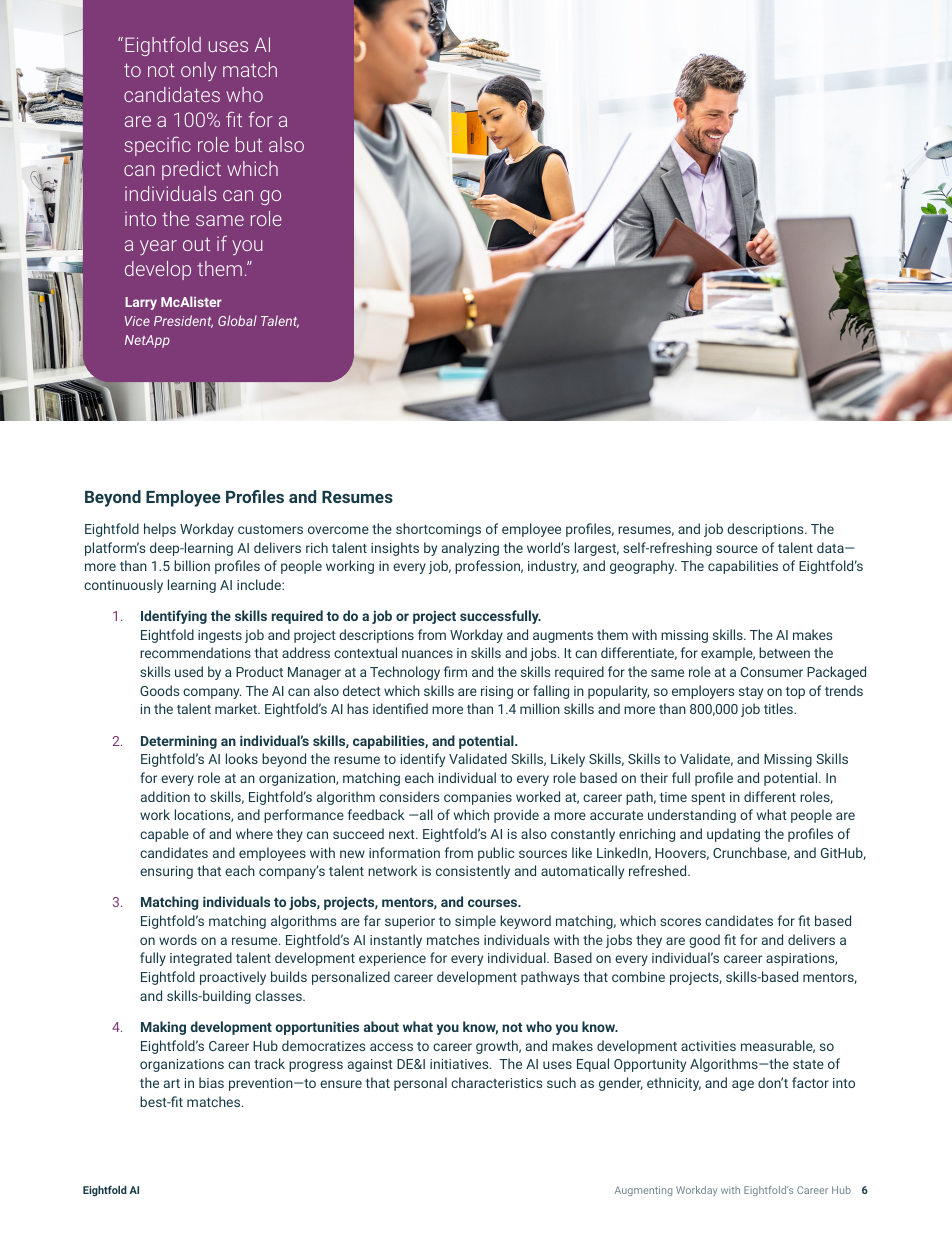  I want to click on ensuring, so click(166, 872).
